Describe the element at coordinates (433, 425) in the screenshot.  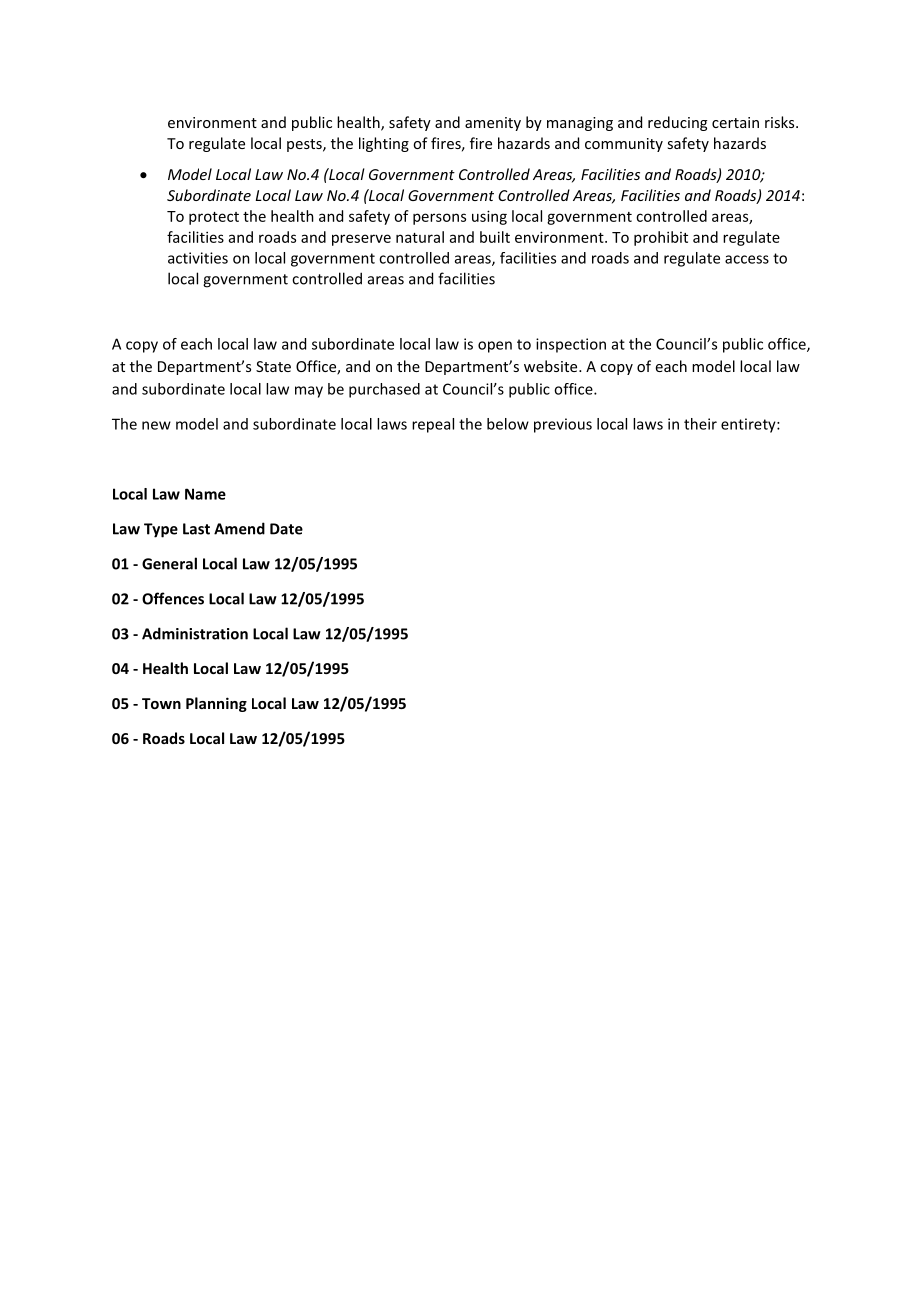
I see `repeal` at that location.
